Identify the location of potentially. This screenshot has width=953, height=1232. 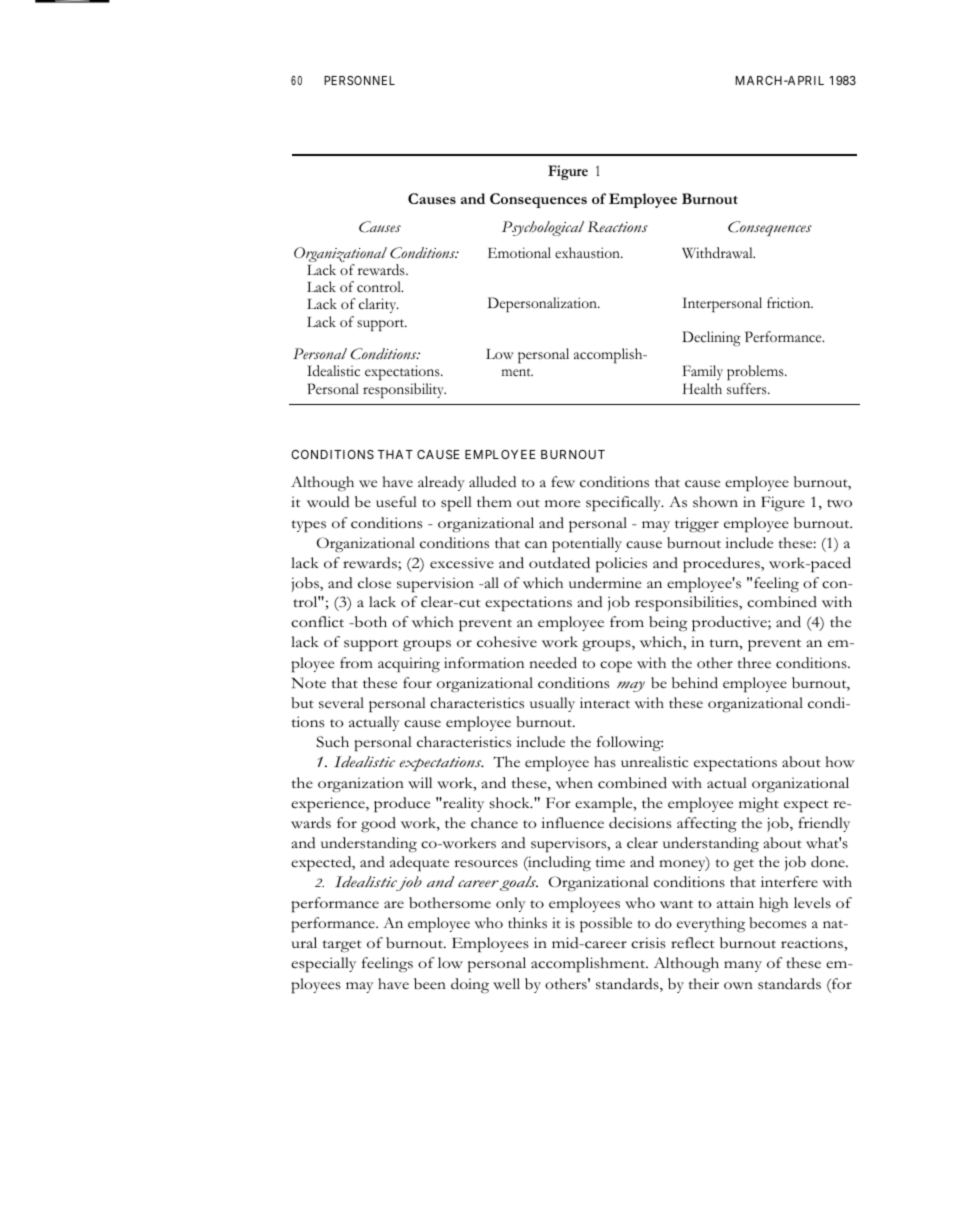
(587, 545).
